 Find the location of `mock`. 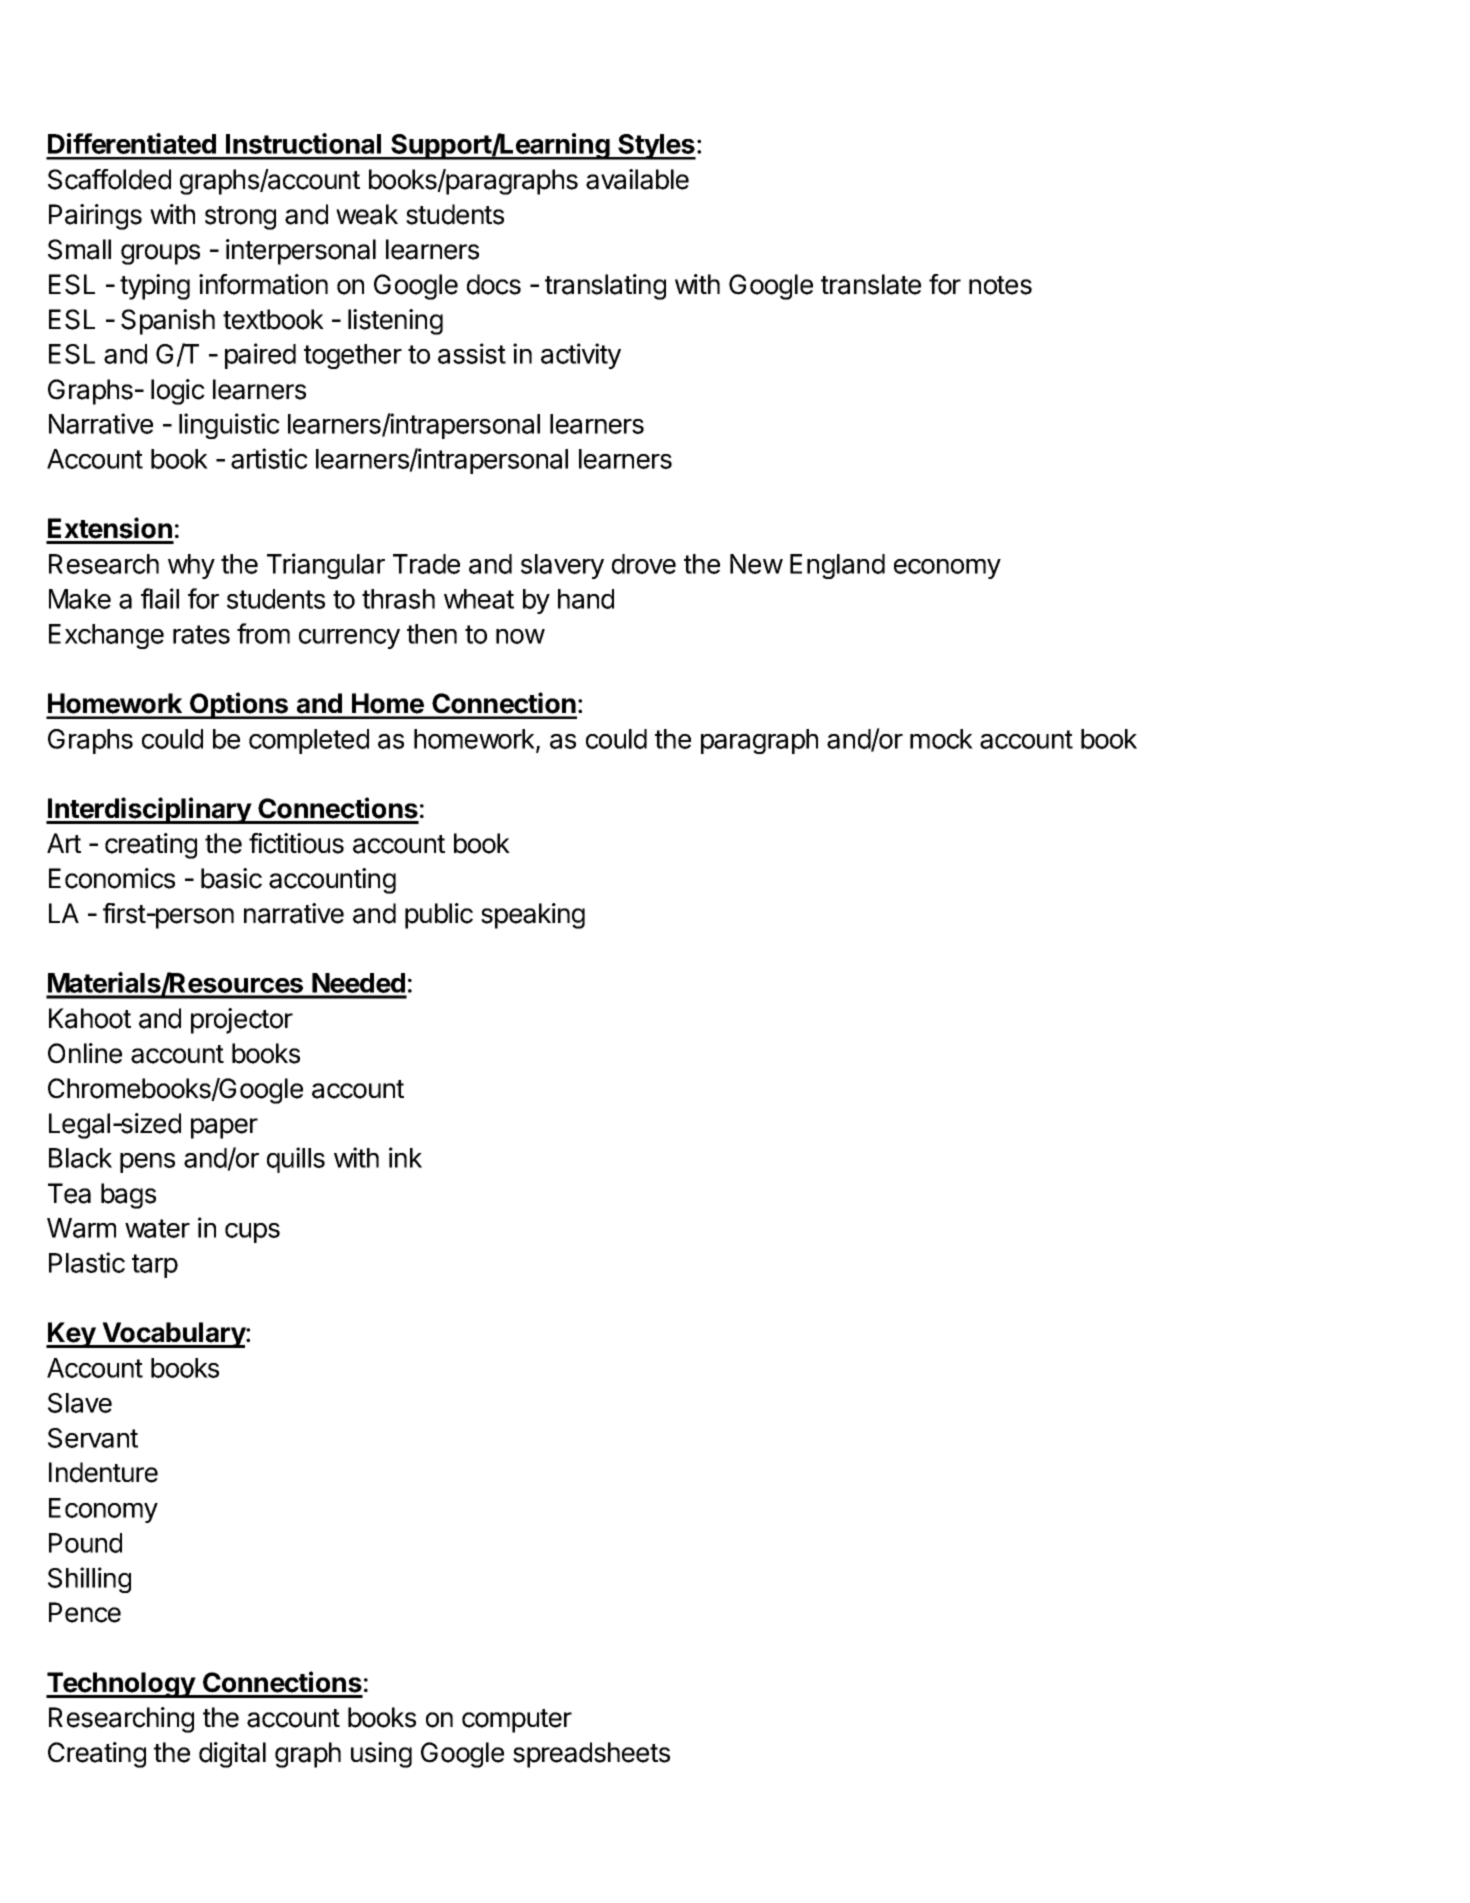

mock is located at coordinates (941, 739).
